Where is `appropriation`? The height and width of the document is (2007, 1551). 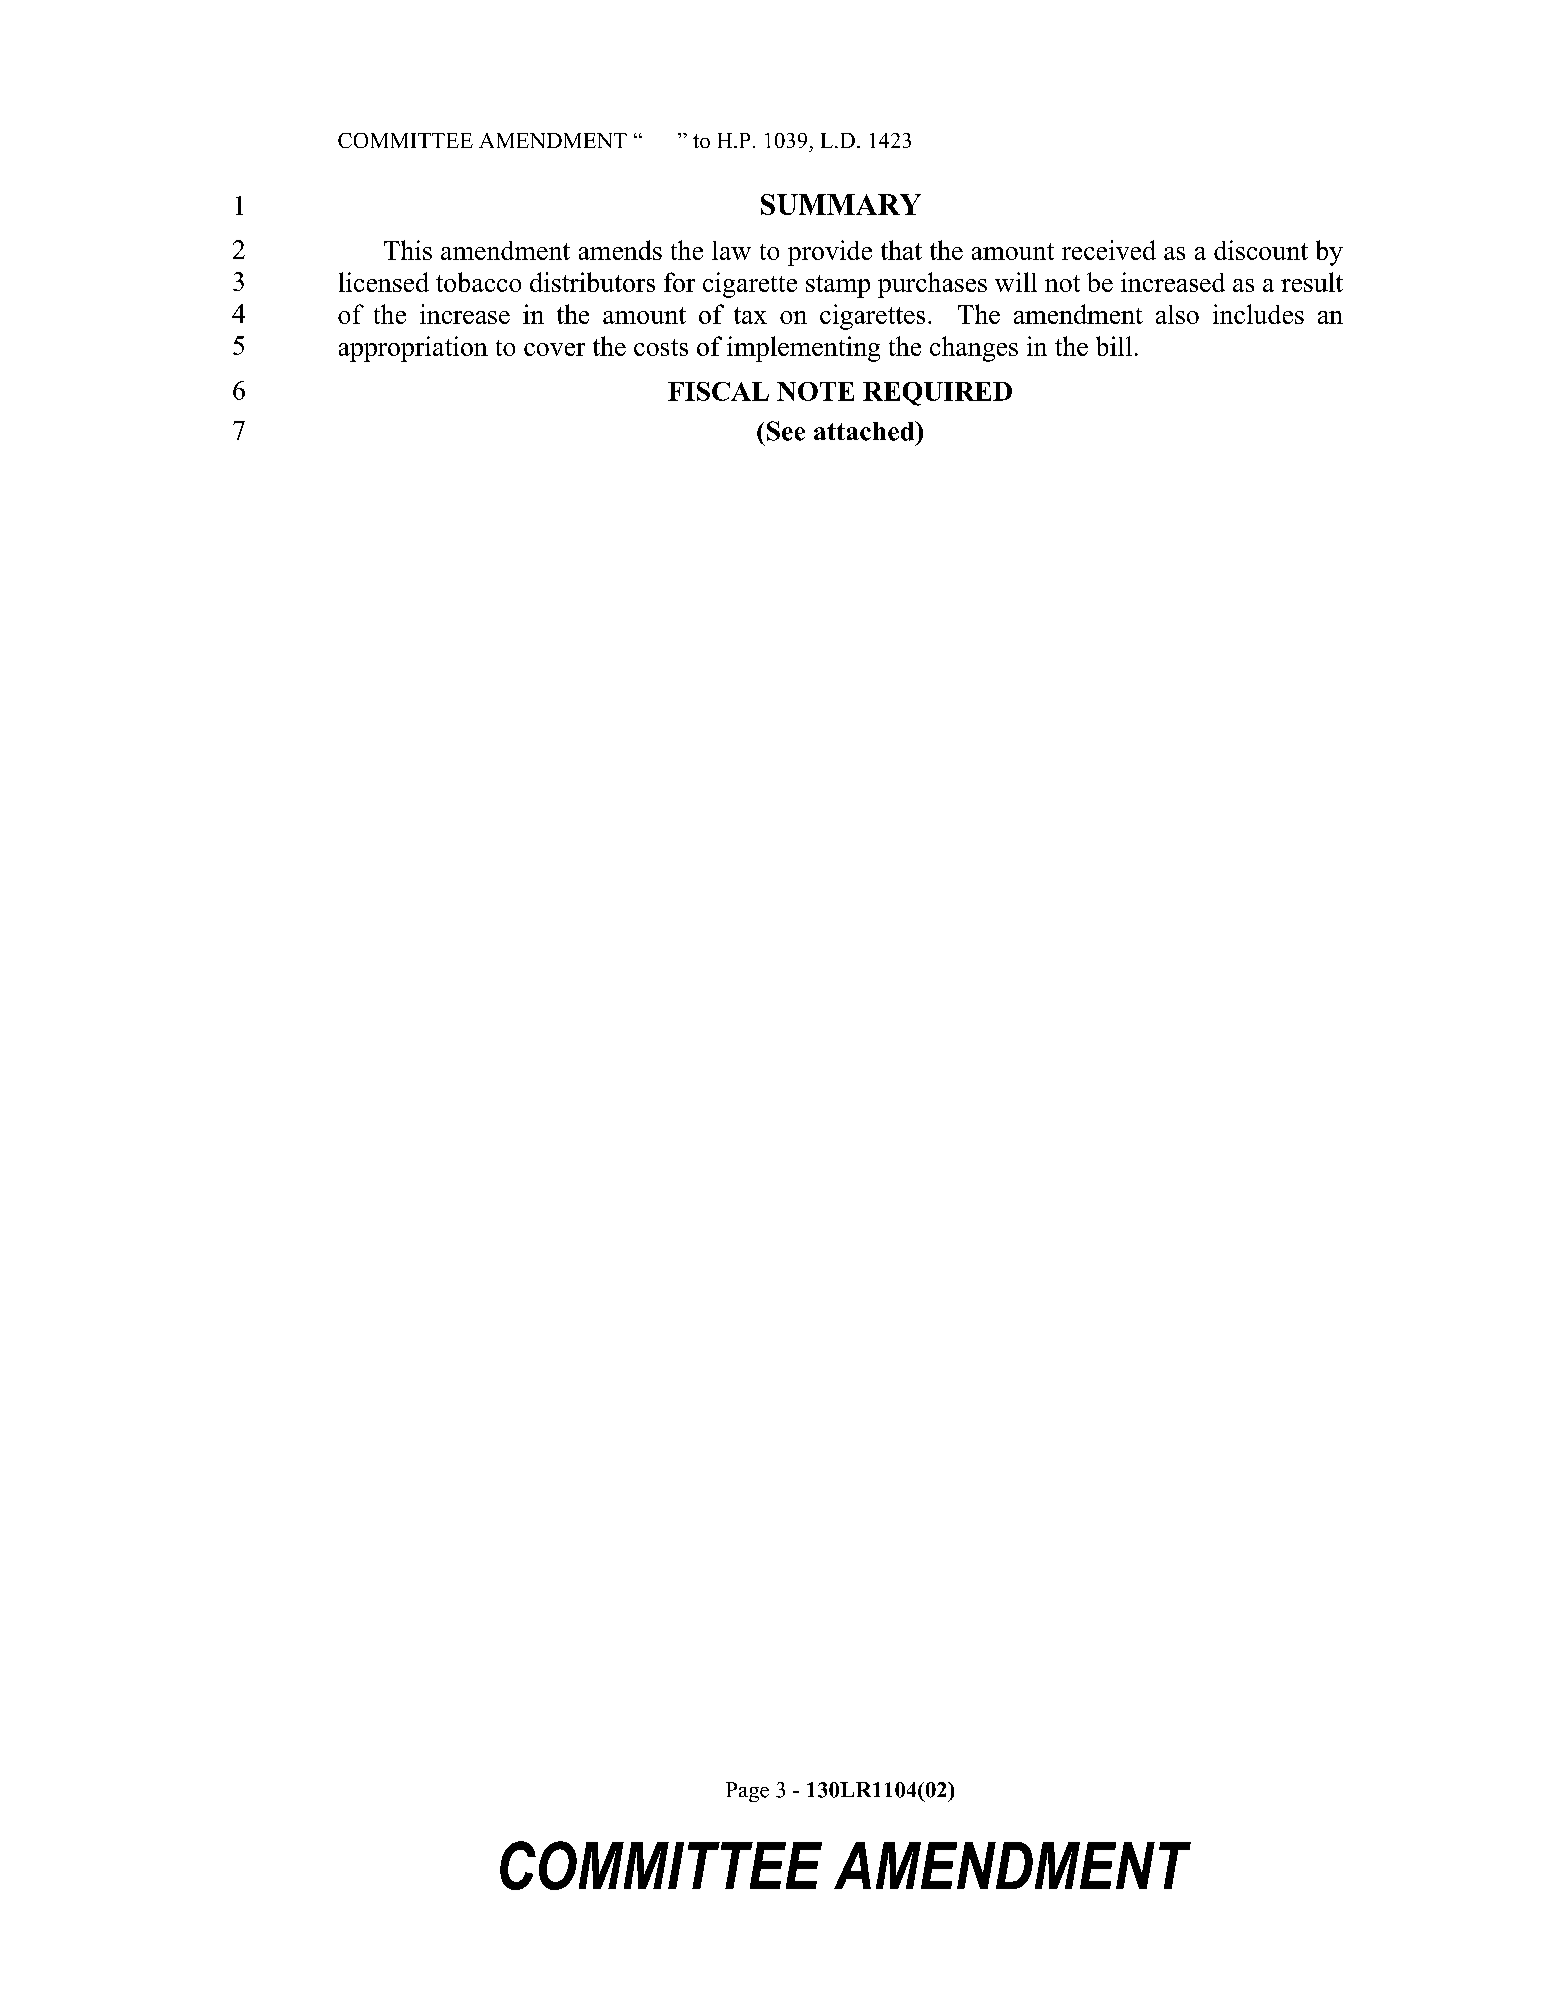 appropriation is located at coordinates (413, 349).
